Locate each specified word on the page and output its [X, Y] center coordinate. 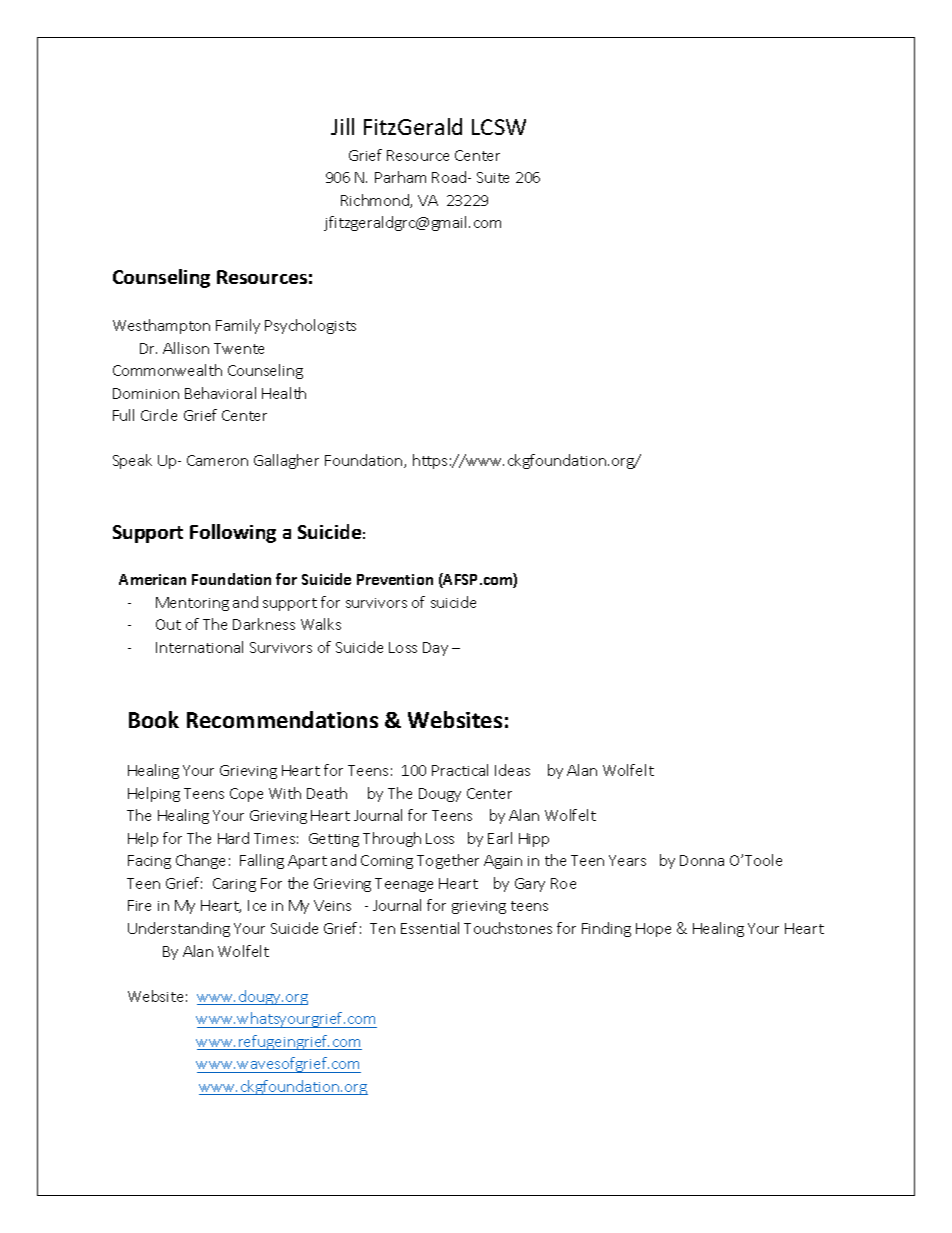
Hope [653, 930]
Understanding [179, 929]
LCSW [499, 127]
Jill [342, 126]
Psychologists [310, 326]
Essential [430, 928]
